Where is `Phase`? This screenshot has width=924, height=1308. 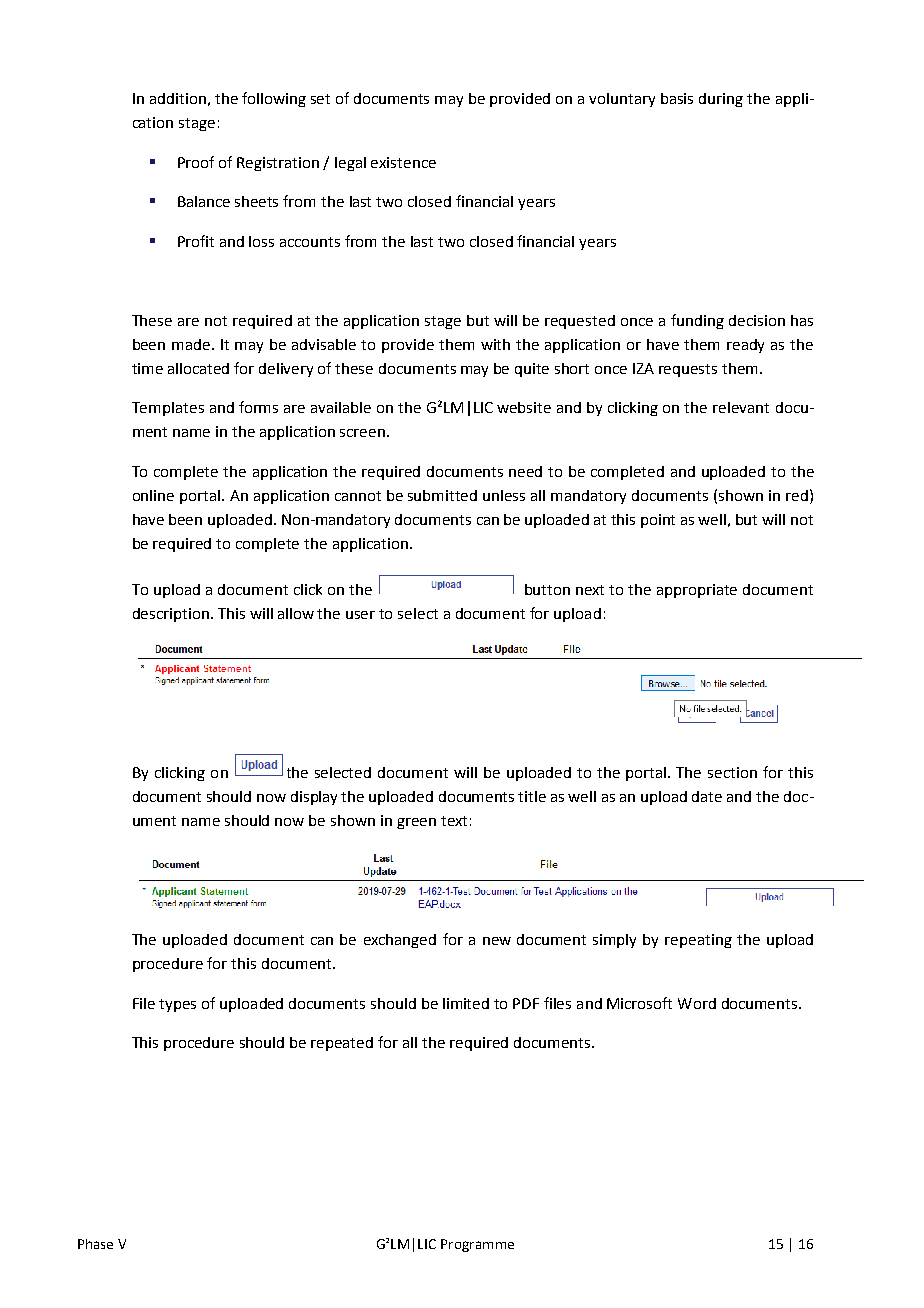
Phase is located at coordinates (95, 1244).
